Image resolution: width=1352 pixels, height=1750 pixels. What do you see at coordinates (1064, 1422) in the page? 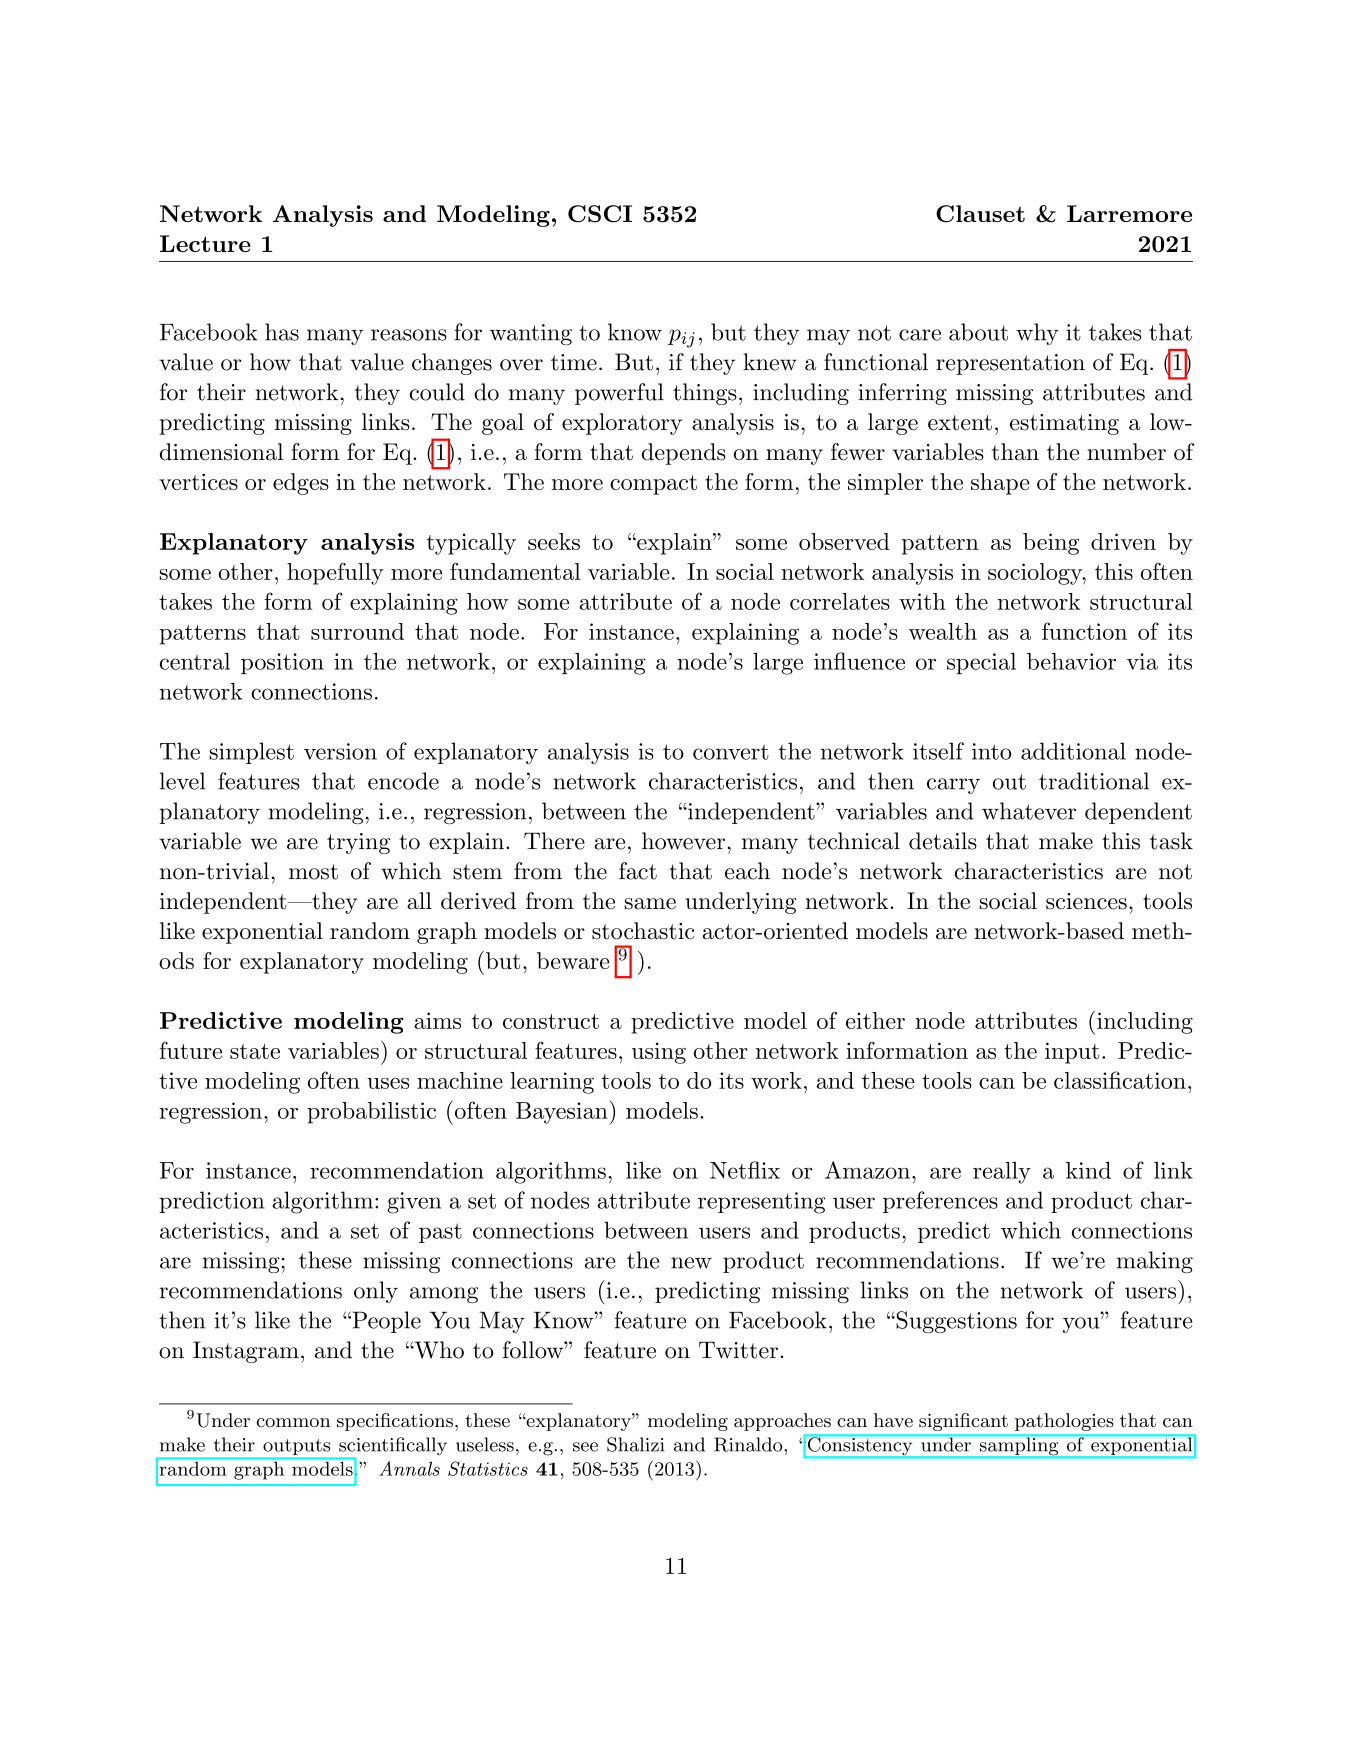
I see `pathologies` at bounding box center [1064, 1422].
